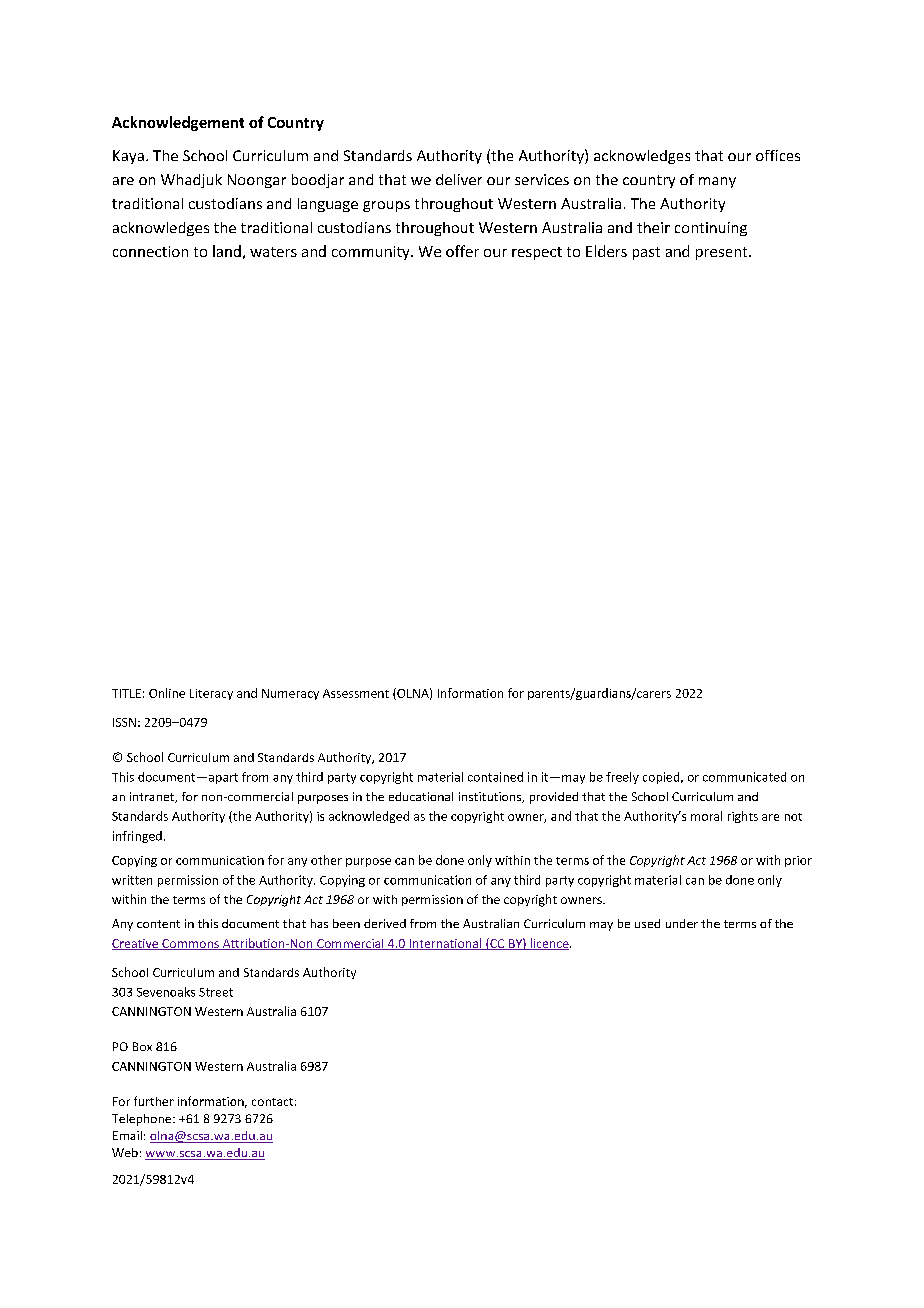 This document has width=924, height=1308. I want to click on International, so click(445, 944).
